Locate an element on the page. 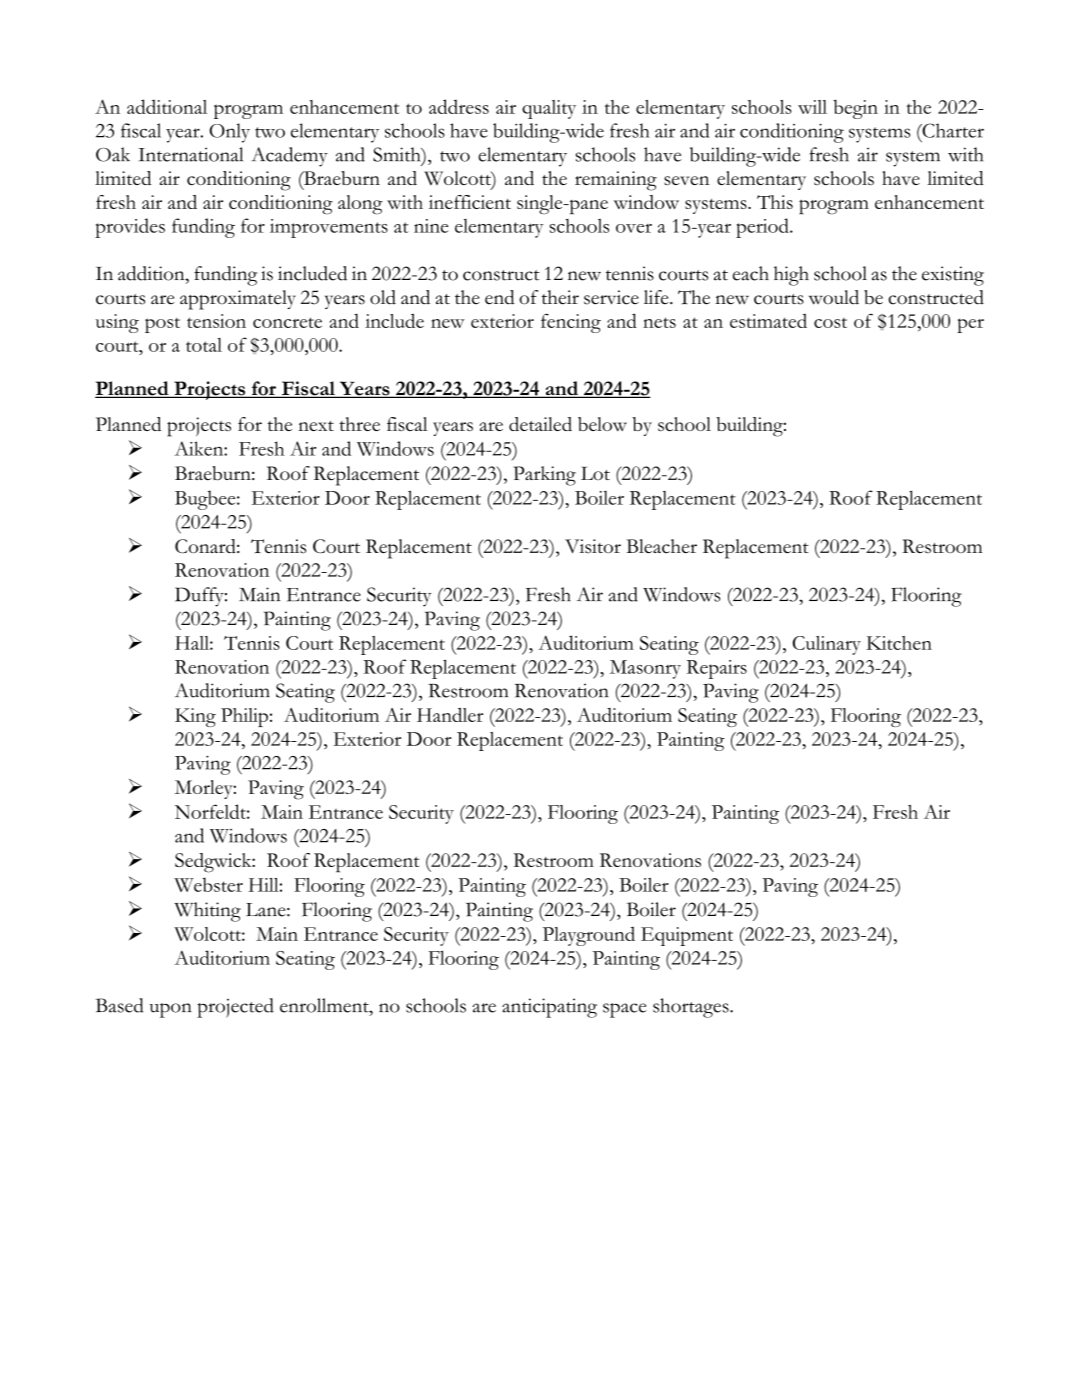 This image has height=1396, width=1079. Only is located at coordinates (229, 133).
